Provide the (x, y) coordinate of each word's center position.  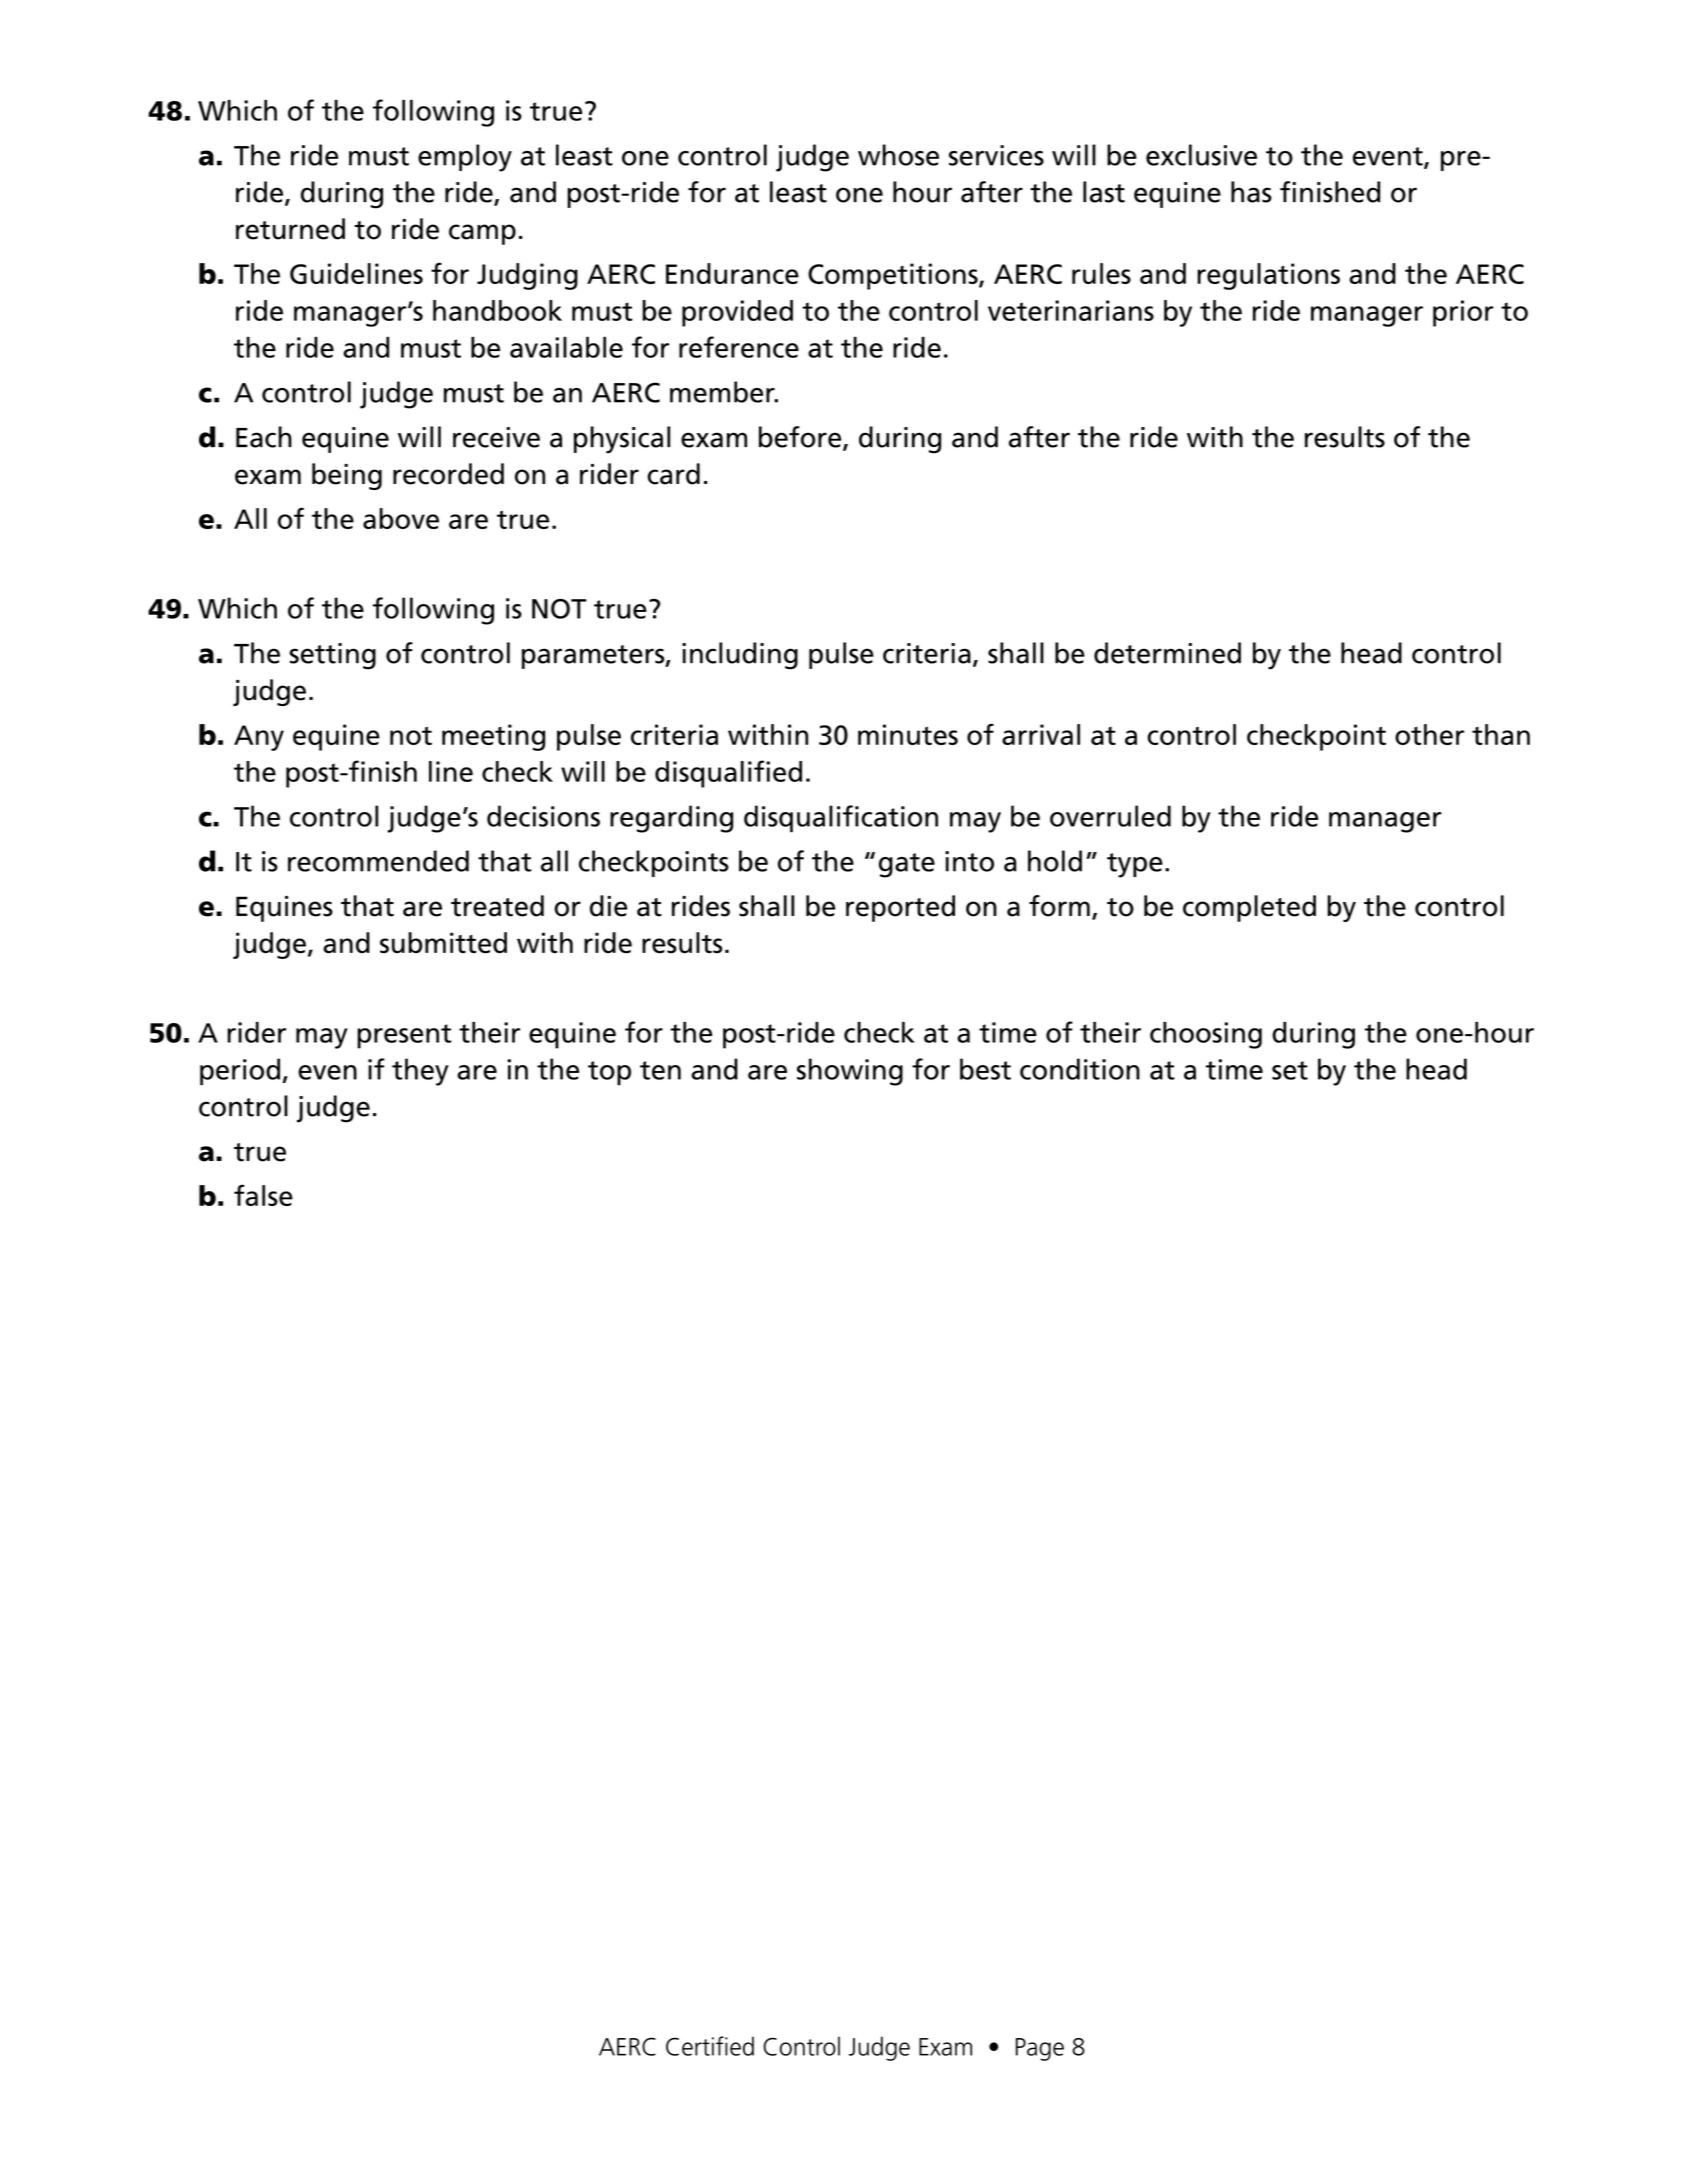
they (420, 1072)
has (1251, 192)
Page (1040, 2049)
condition (1080, 1069)
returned (290, 229)
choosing (1206, 1035)
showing (850, 1072)
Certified (710, 2046)
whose (898, 155)
